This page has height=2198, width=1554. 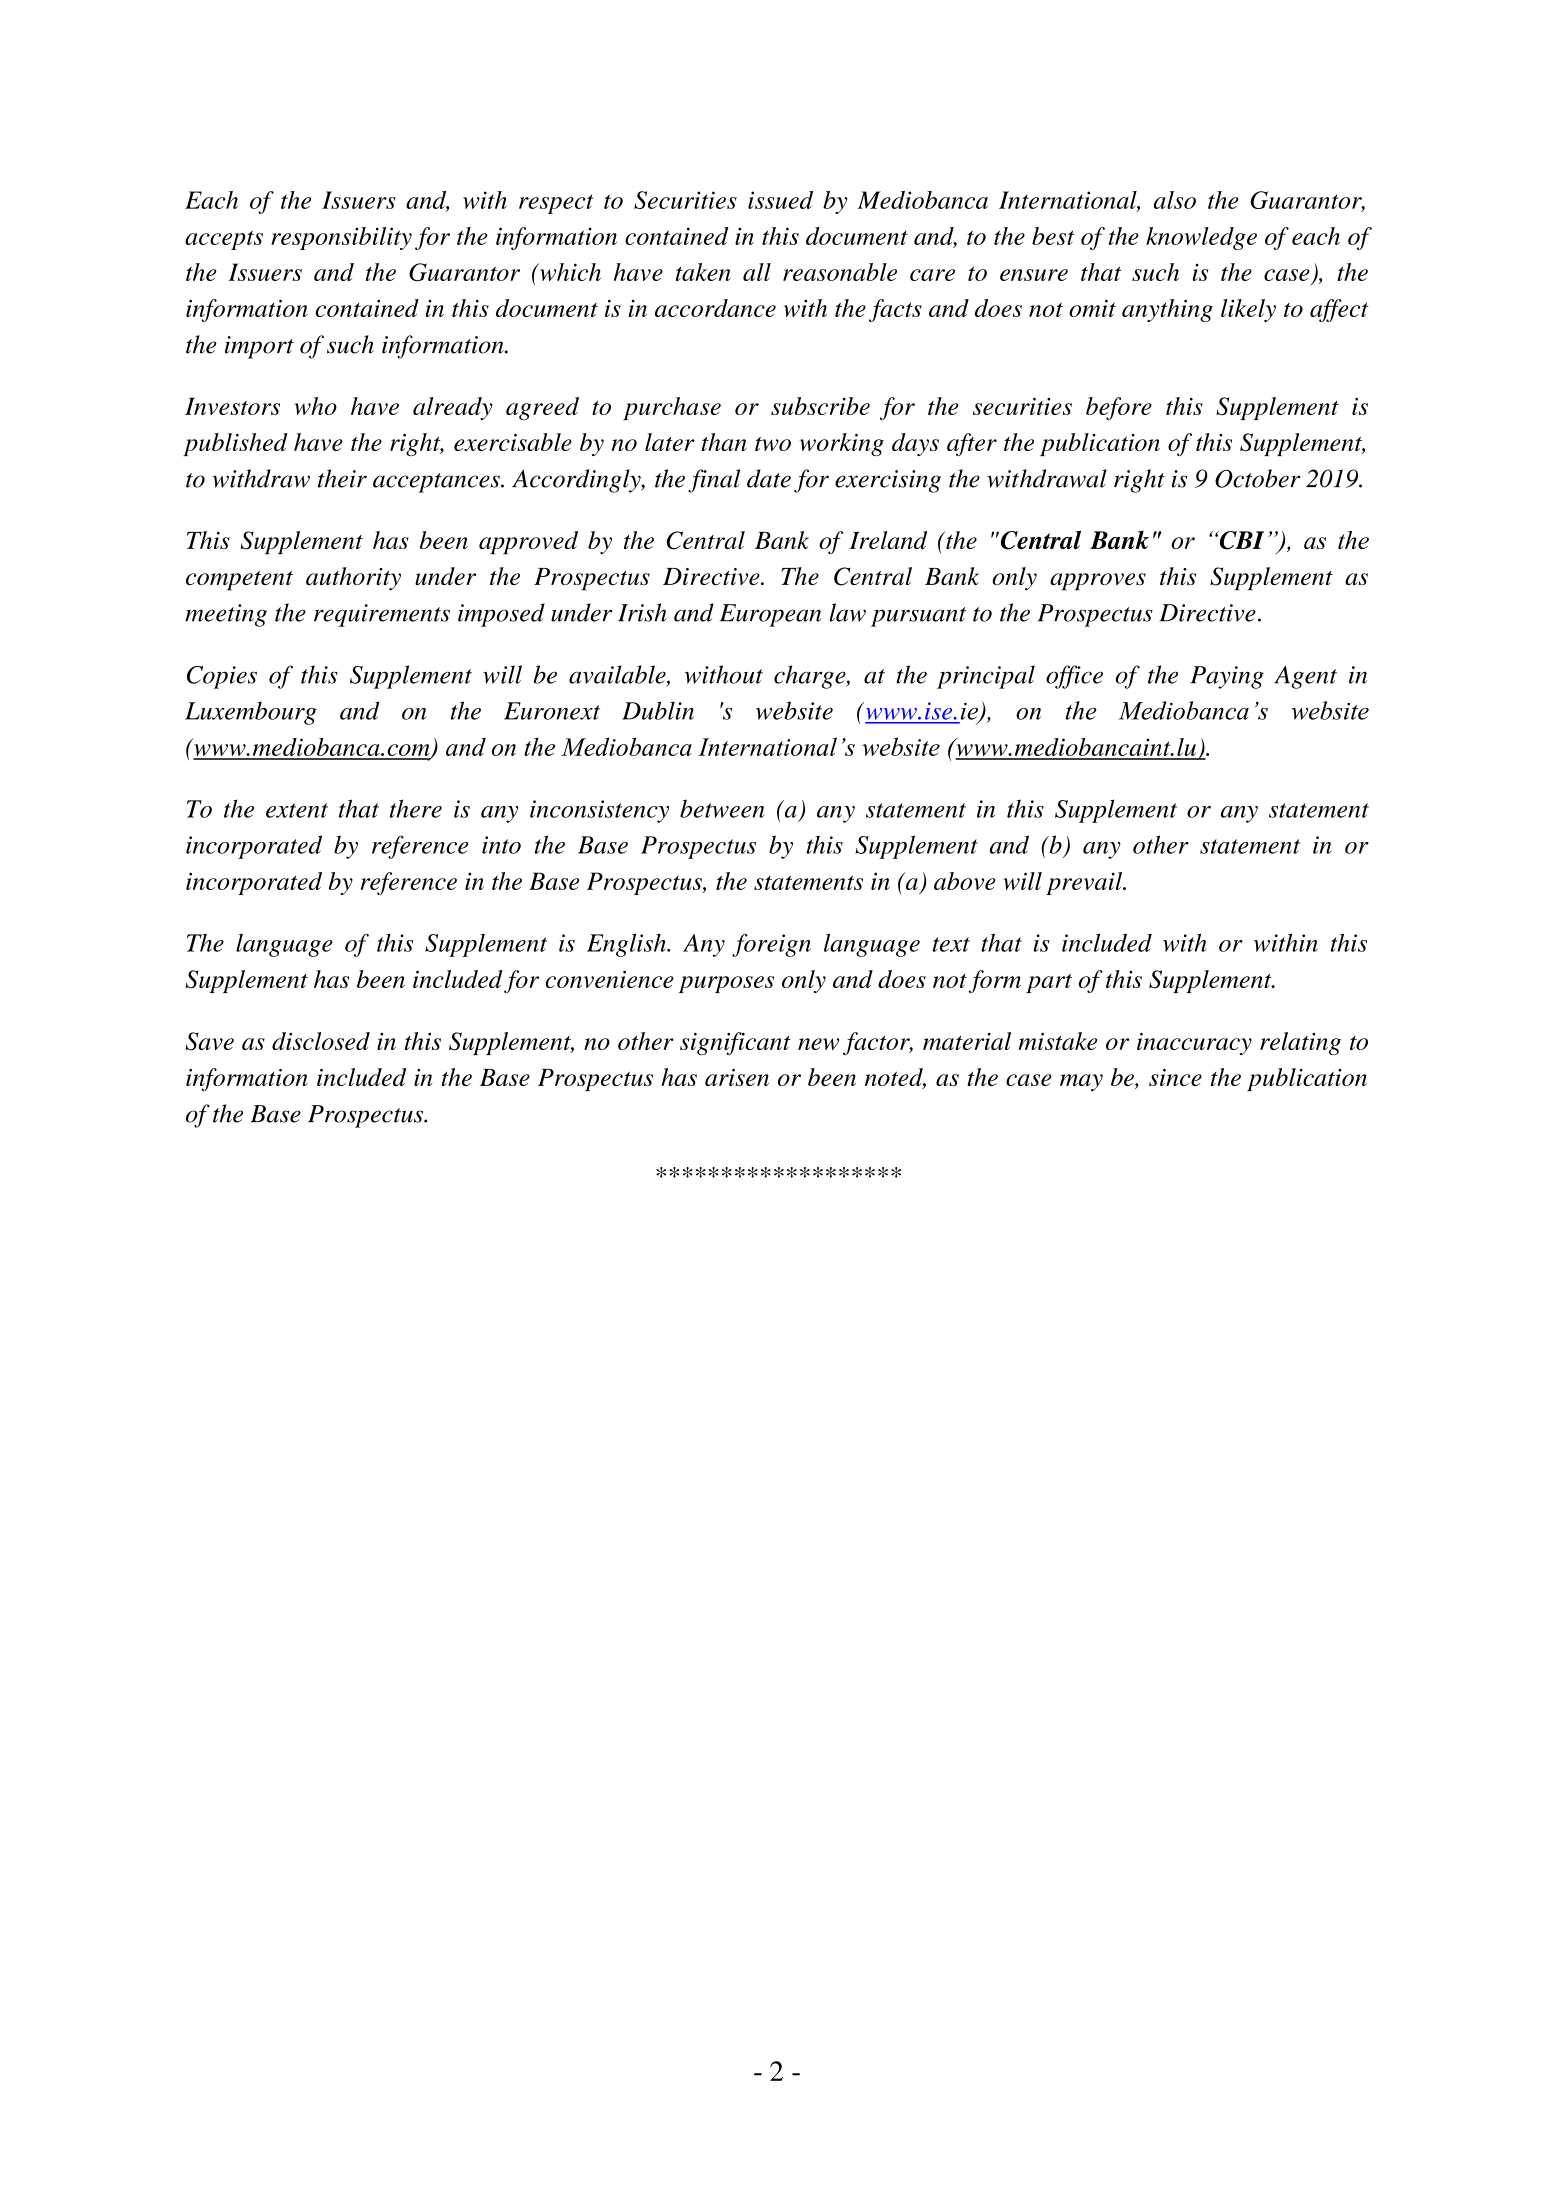 I want to click on Paying, so click(x=1227, y=677).
